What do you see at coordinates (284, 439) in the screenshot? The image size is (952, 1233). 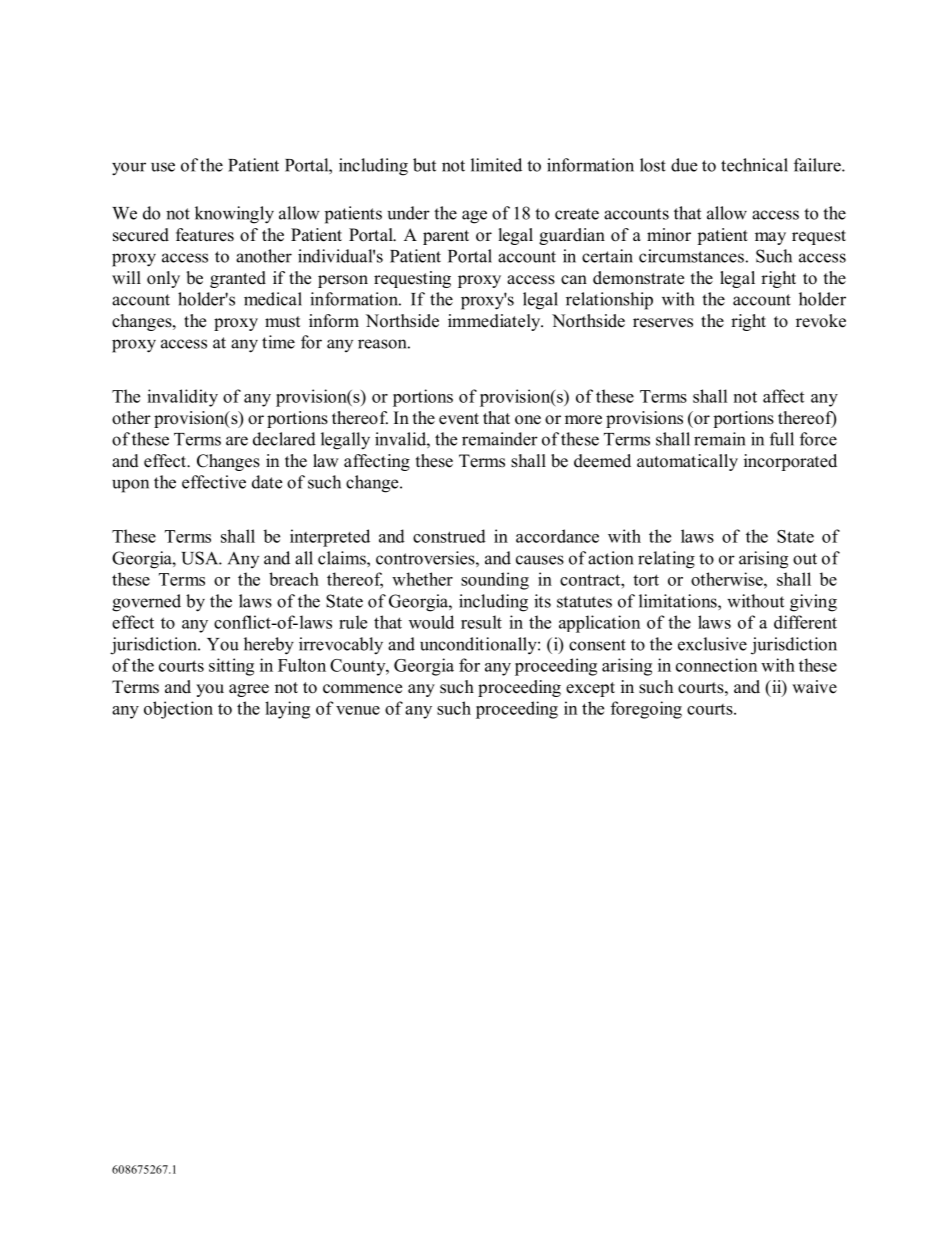 I see `declared` at bounding box center [284, 439].
